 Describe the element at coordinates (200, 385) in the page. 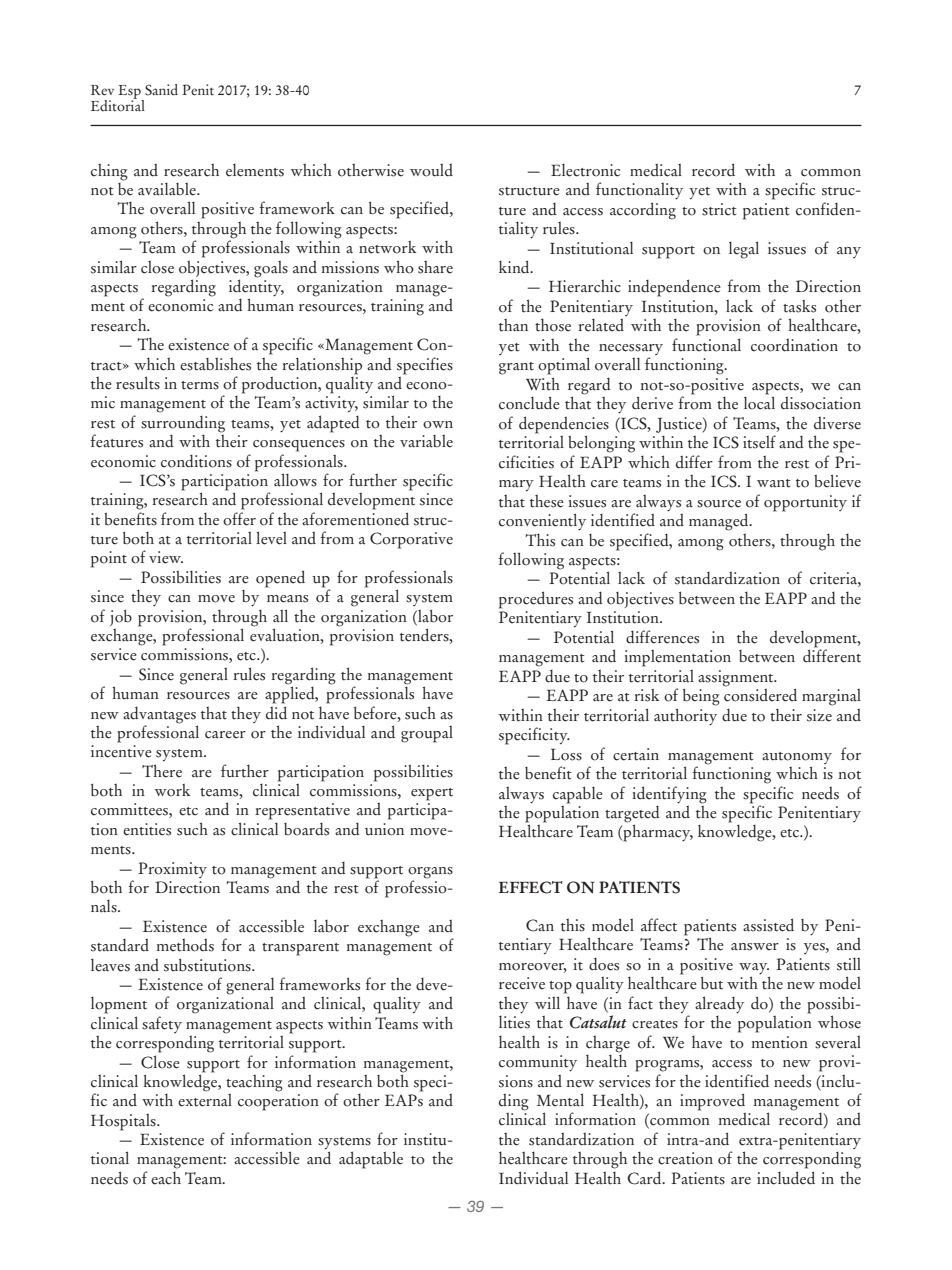

I see `terms` at that location.
